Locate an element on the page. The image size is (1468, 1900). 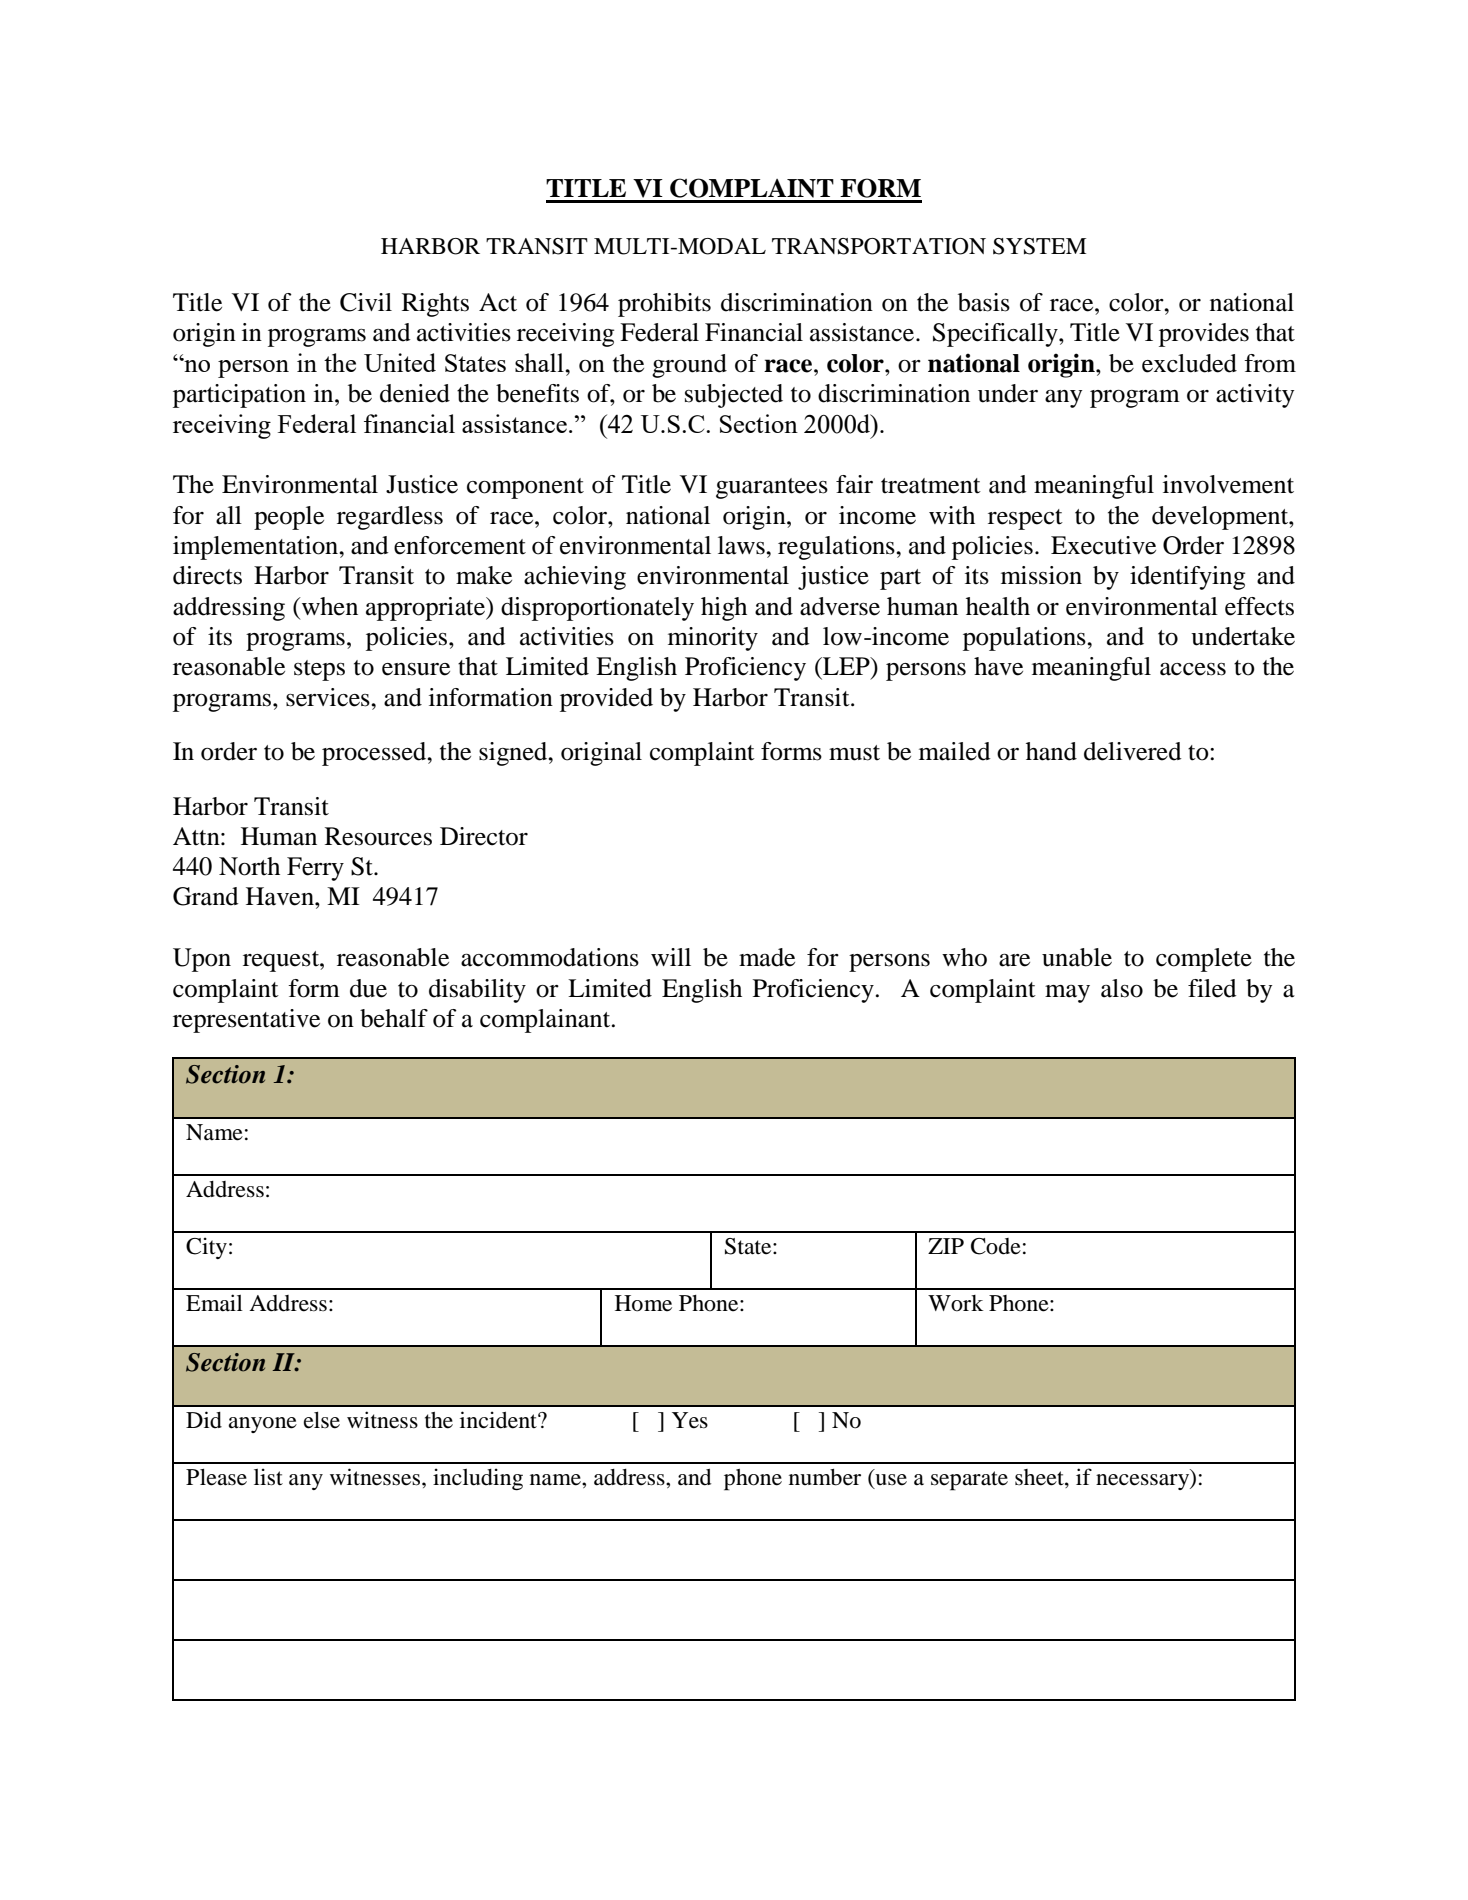
City is located at coordinates (206, 1248).
